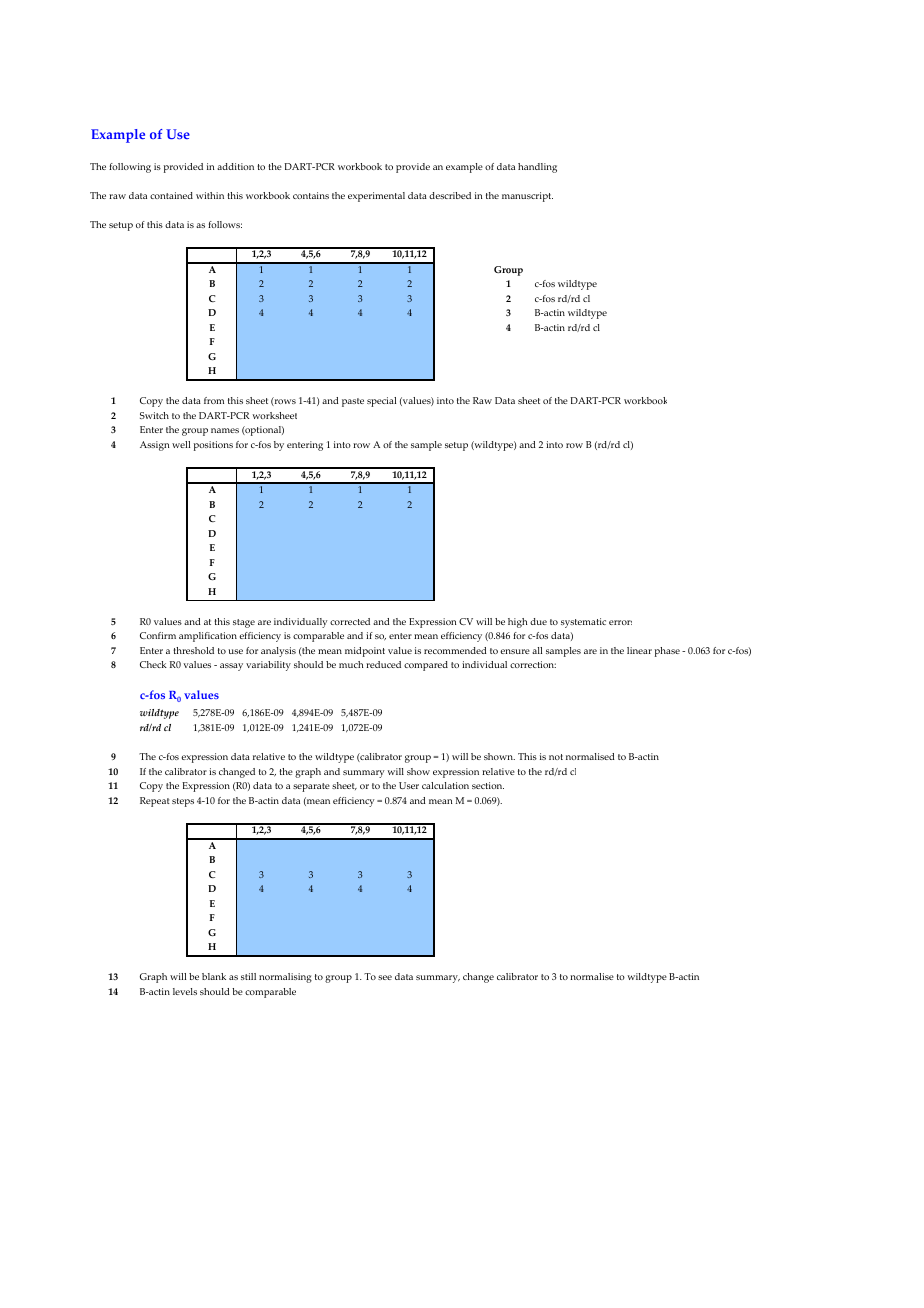 Image resolution: width=924 pixels, height=1308 pixels. What do you see at coordinates (353, 402) in the screenshot?
I see `paste` at bounding box center [353, 402].
